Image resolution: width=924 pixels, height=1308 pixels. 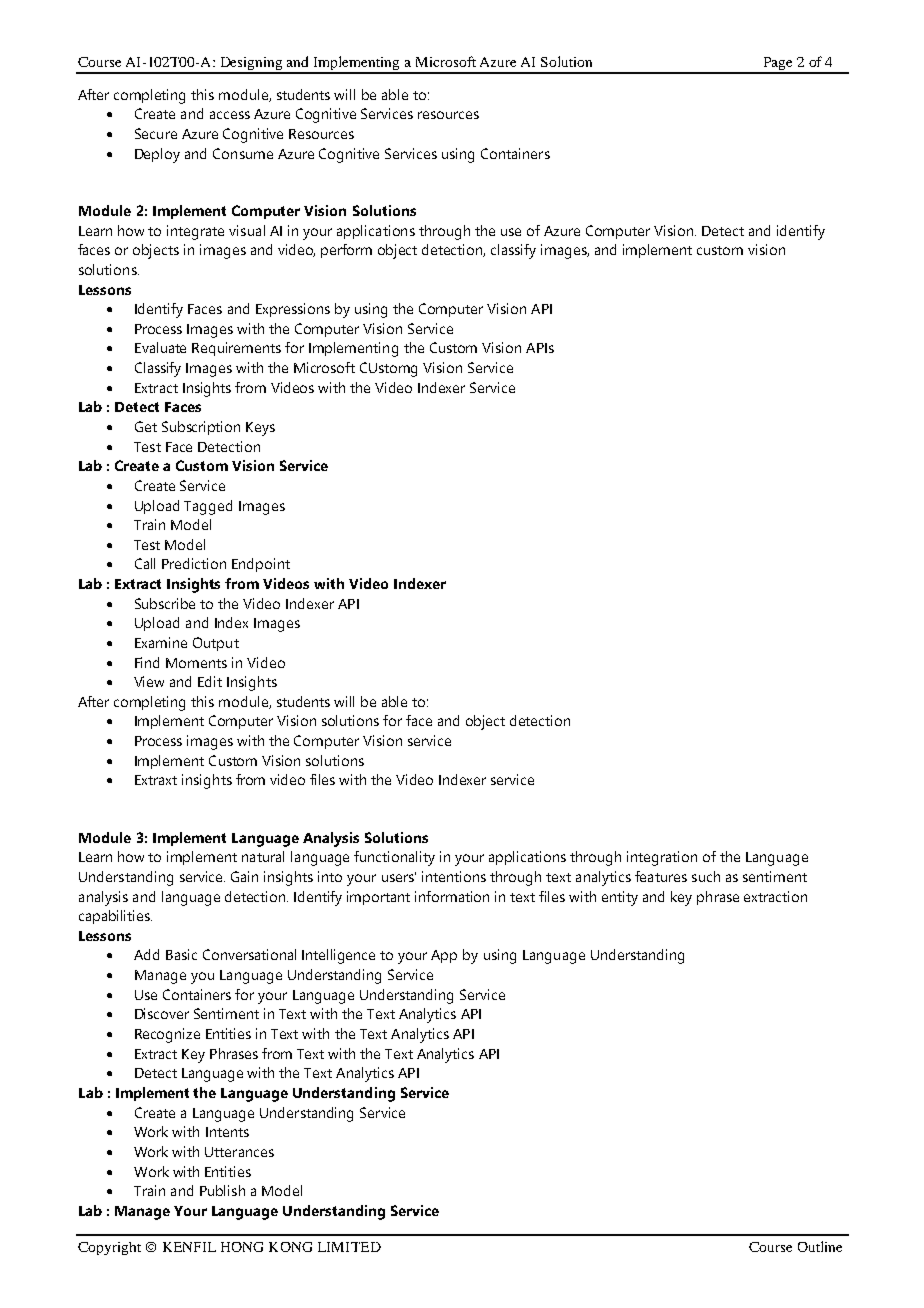 What do you see at coordinates (230, 115) in the image?
I see `access` at bounding box center [230, 115].
